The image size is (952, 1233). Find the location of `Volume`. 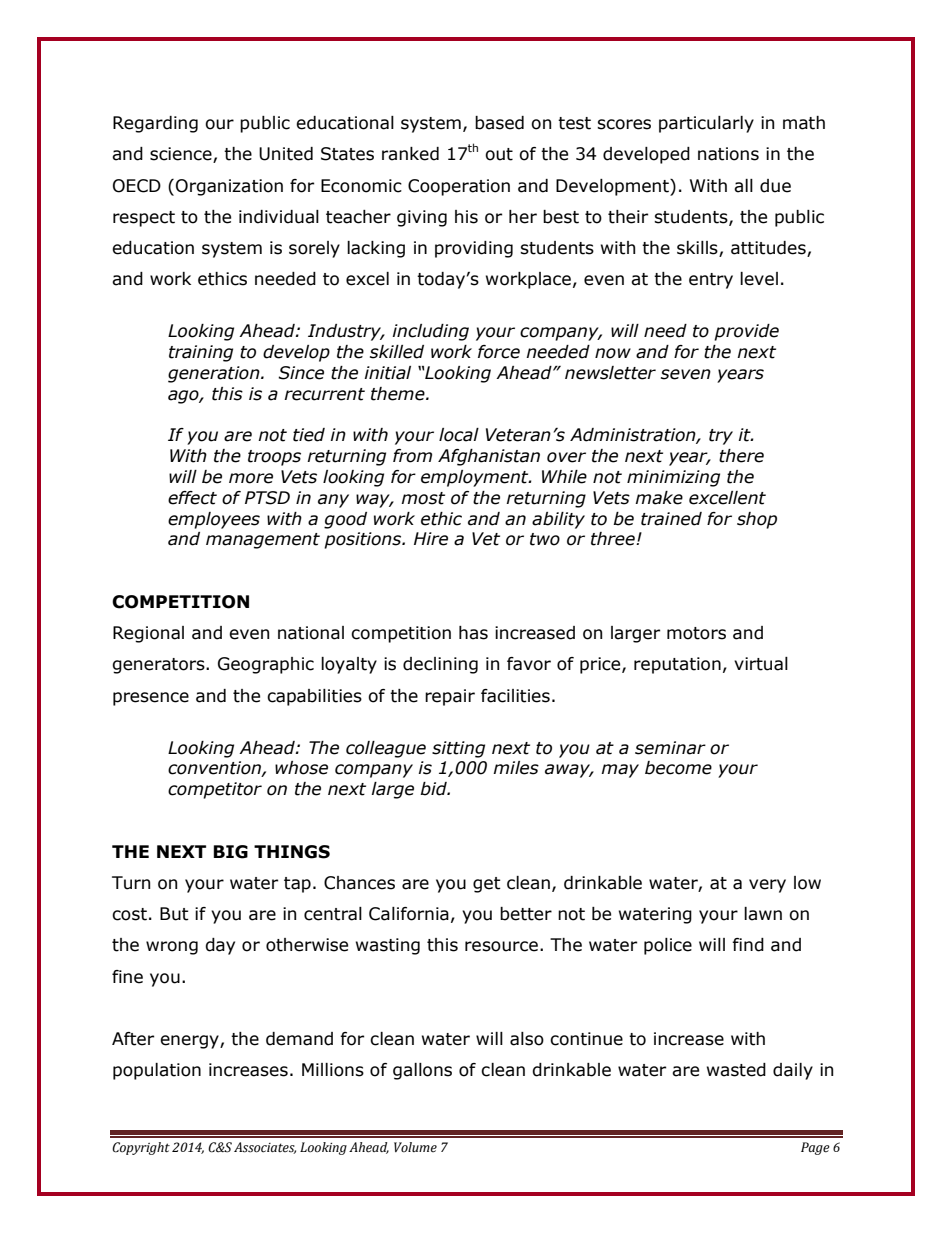

Volume is located at coordinates (415, 1147).
